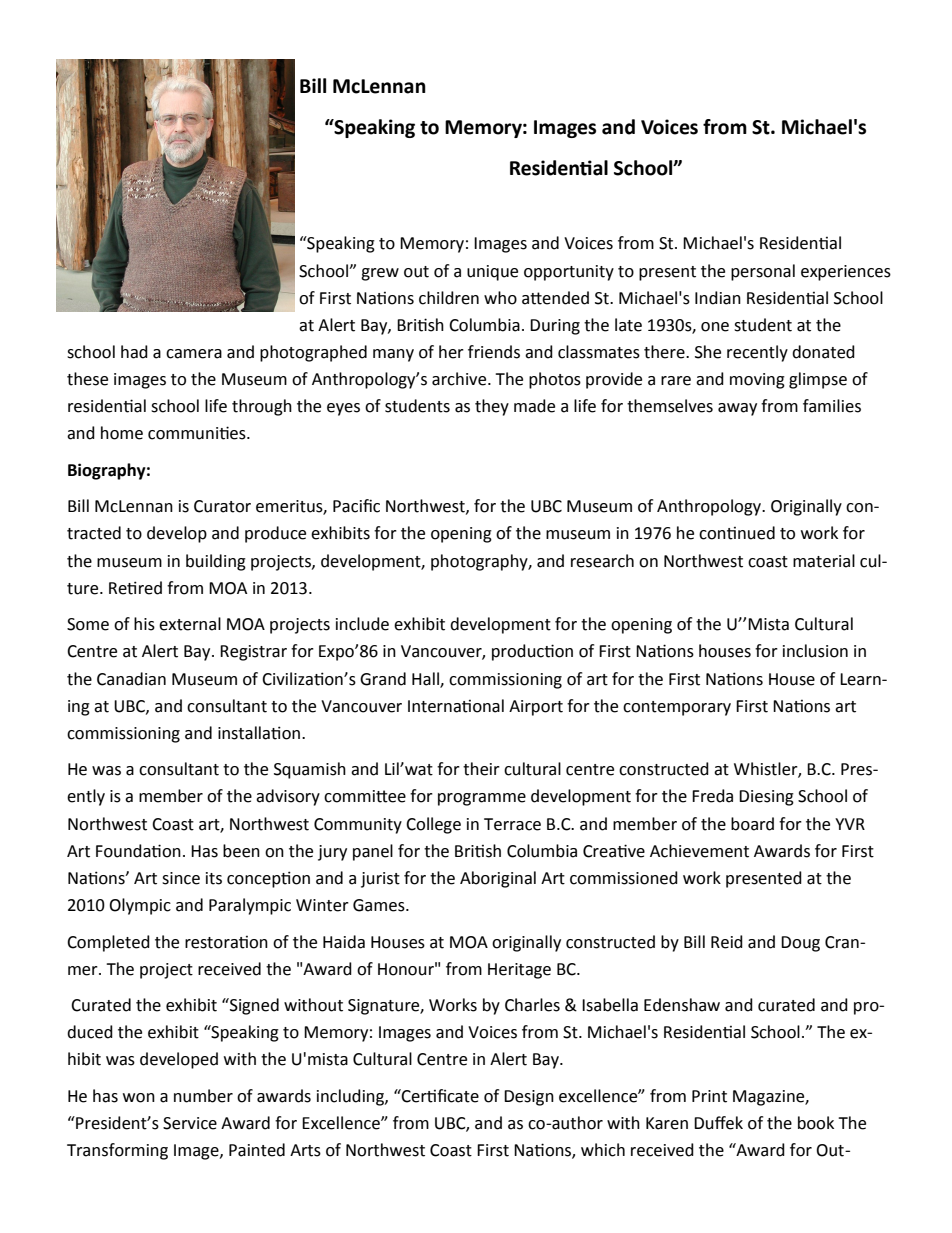 The height and width of the screenshot is (1233, 952). I want to click on book, so click(816, 1123).
